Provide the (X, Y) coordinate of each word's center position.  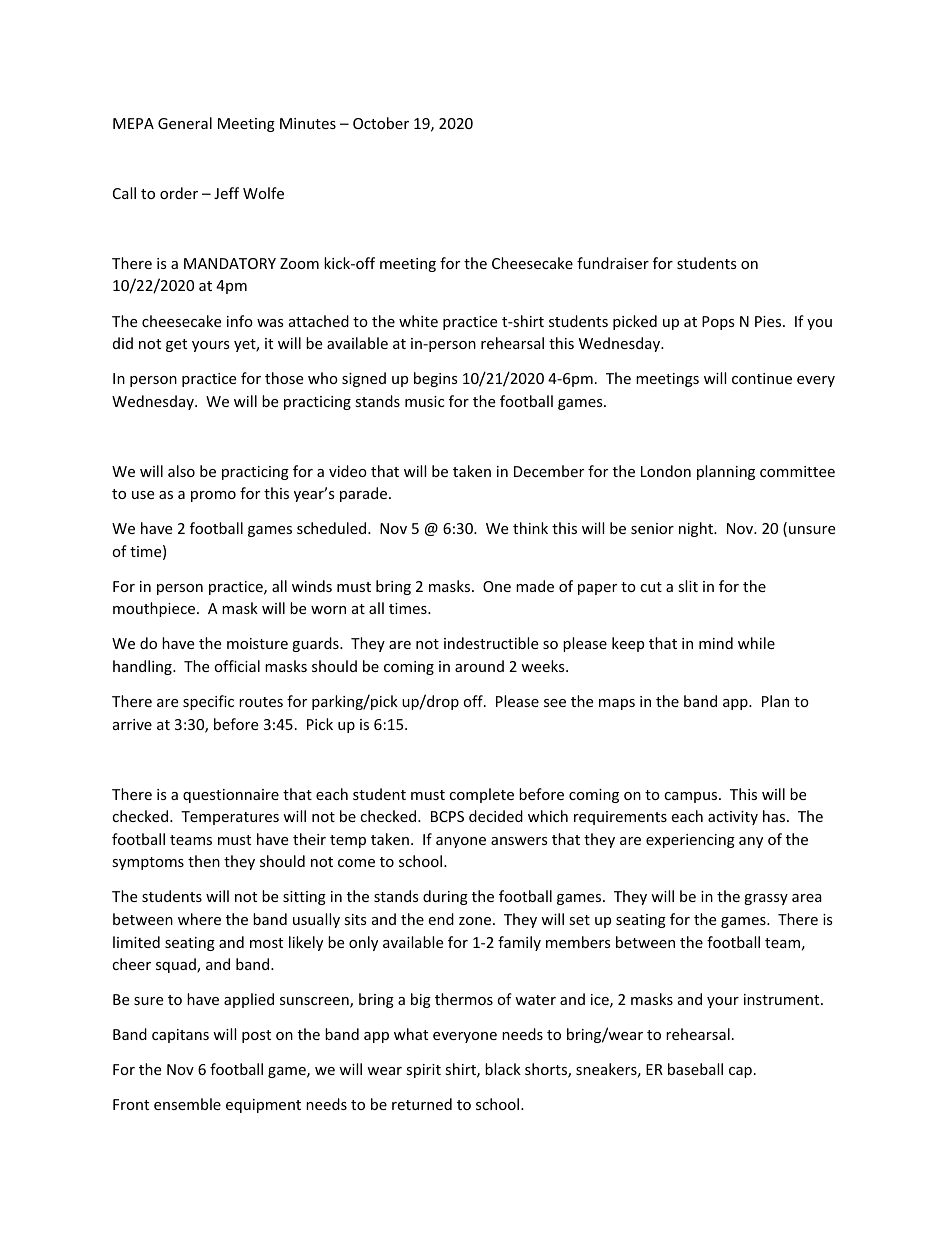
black (503, 1069)
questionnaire (231, 796)
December (549, 471)
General (185, 123)
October (381, 123)
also (181, 471)
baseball (695, 1069)
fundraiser (613, 263)
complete (481, 795)
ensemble (187, 1104)
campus (692, 797)
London (666, 471)
